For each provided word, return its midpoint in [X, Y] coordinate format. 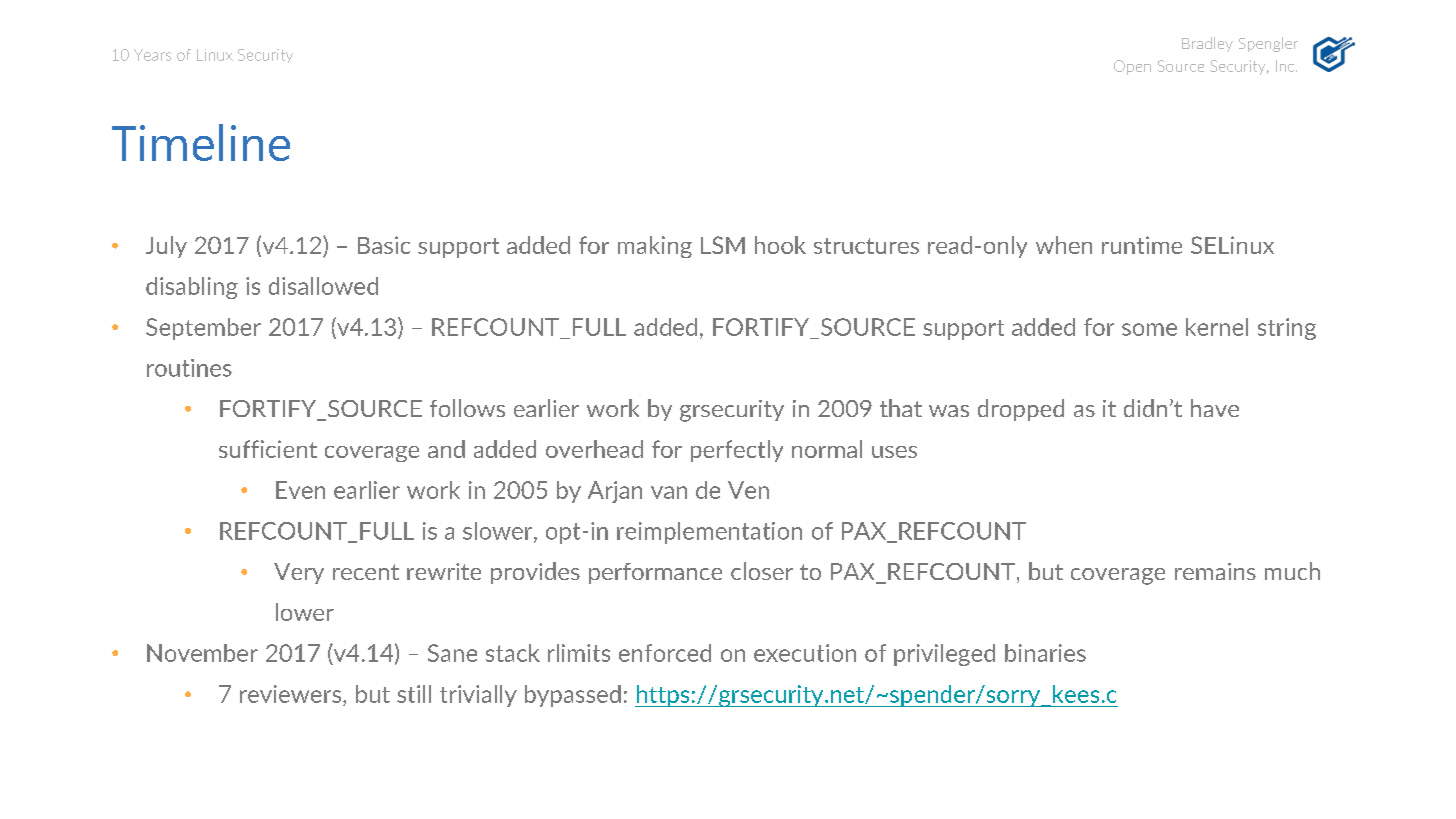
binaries [1045, 653]
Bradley [1207, 44]
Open [1132, 67]
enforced [665, 653]
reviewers [290, 694]
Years [152, 55]
